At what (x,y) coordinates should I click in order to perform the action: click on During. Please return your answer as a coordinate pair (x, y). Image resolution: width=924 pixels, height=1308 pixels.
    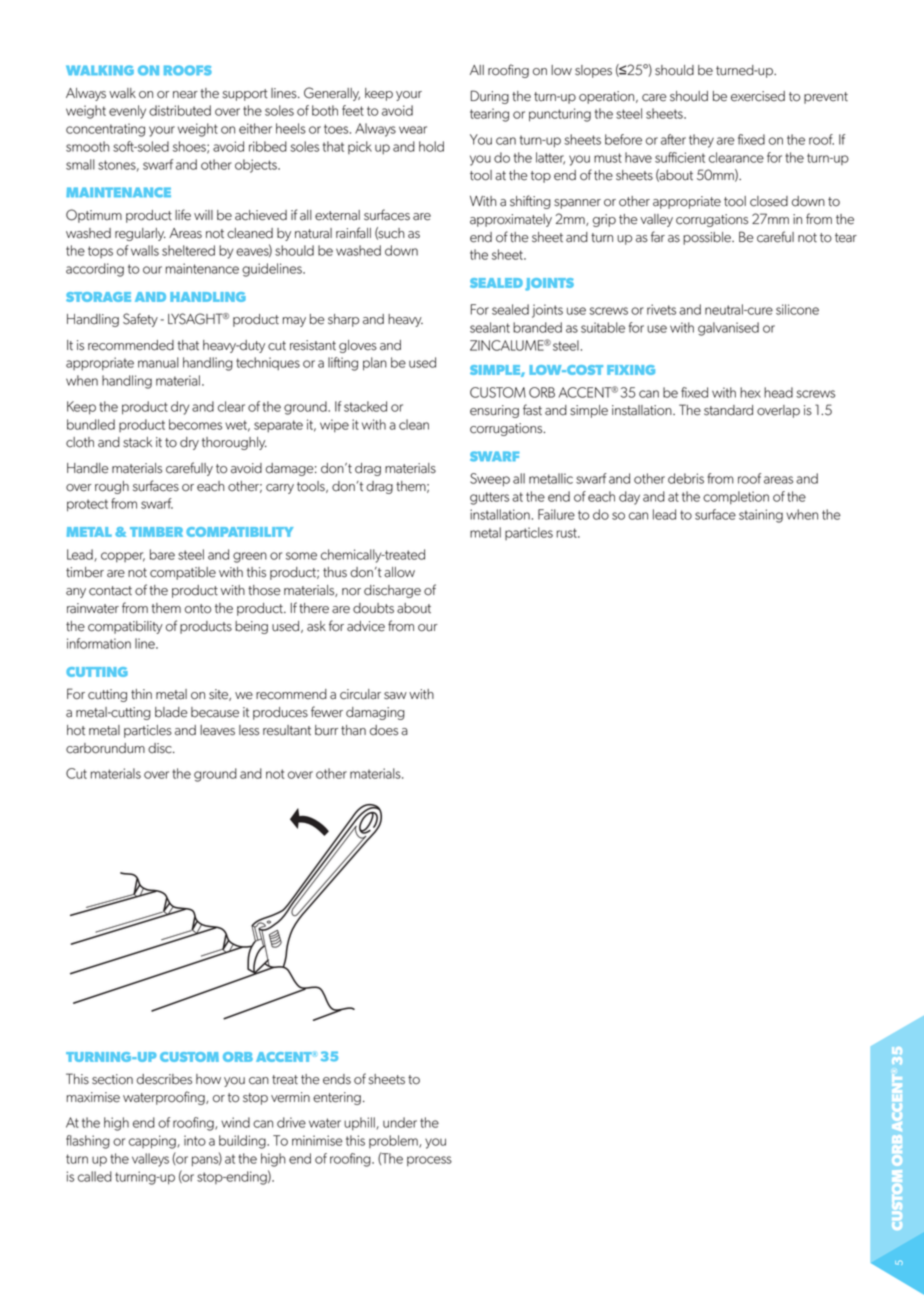
    Looking at the image, I should click on (490, 97).
